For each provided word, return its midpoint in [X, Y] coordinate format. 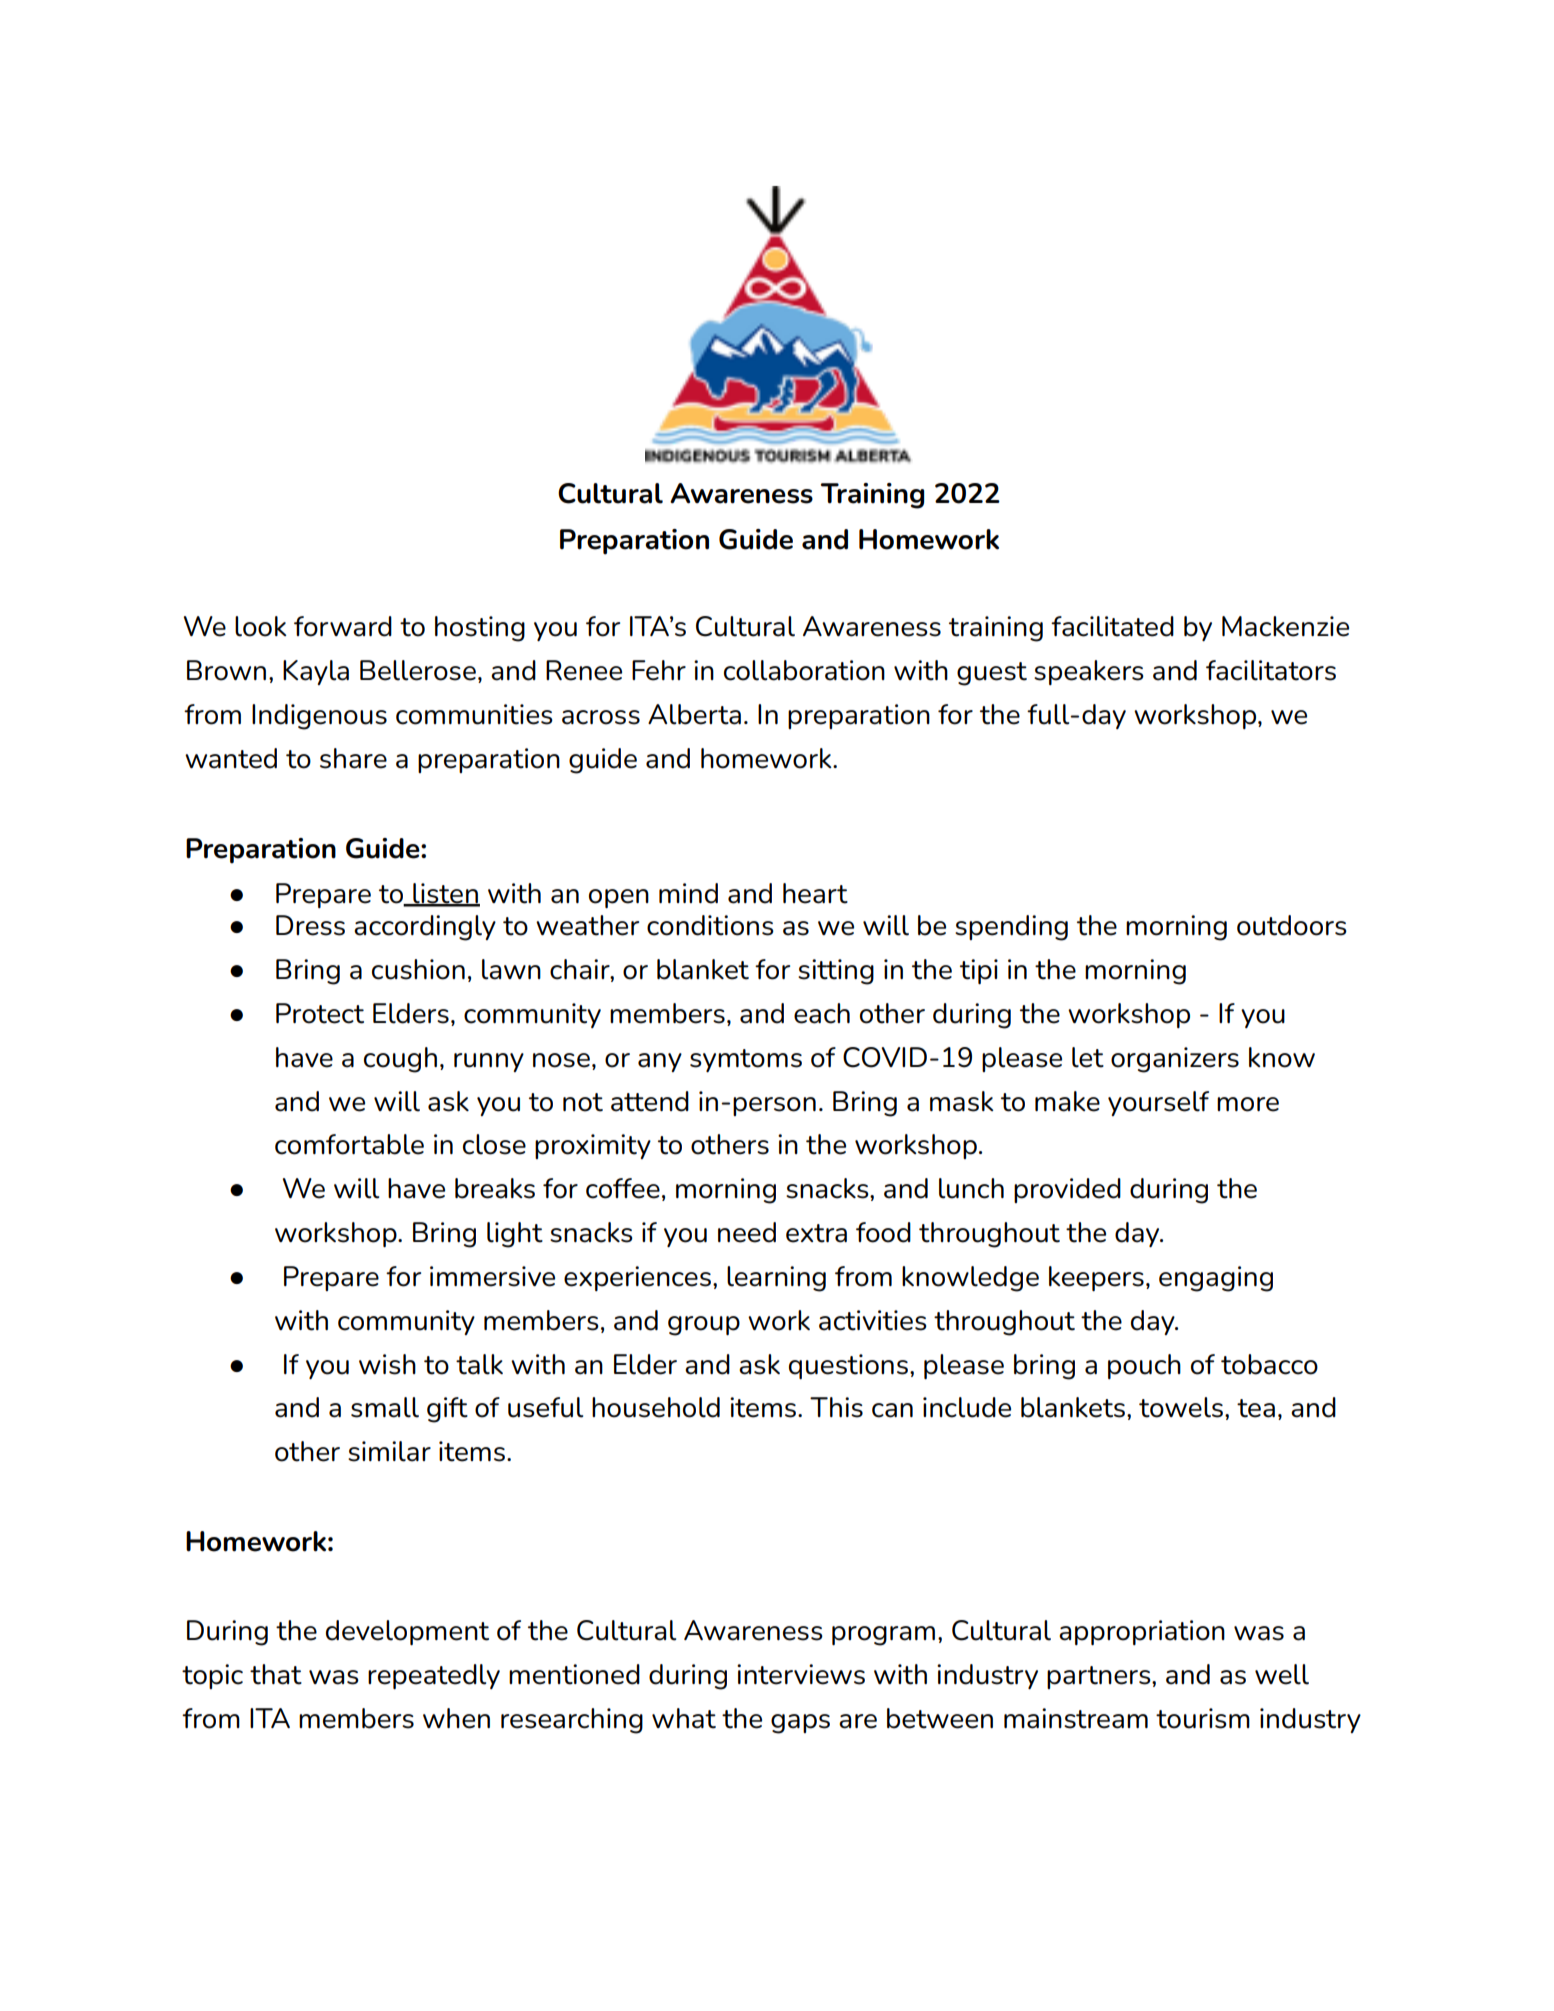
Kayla [316, 672]
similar [389, 1451]
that [276, 1674]
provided [1067, 1190]
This [836, 1407]
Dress [310, 925]
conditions [710, 925]
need [747, 1232]
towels [1181, 1407]
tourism [1203, 1718]
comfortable [349, 1144]
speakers [1089, 672]
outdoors [1292, 925]
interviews [801, 1674]
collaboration [804, 670]
